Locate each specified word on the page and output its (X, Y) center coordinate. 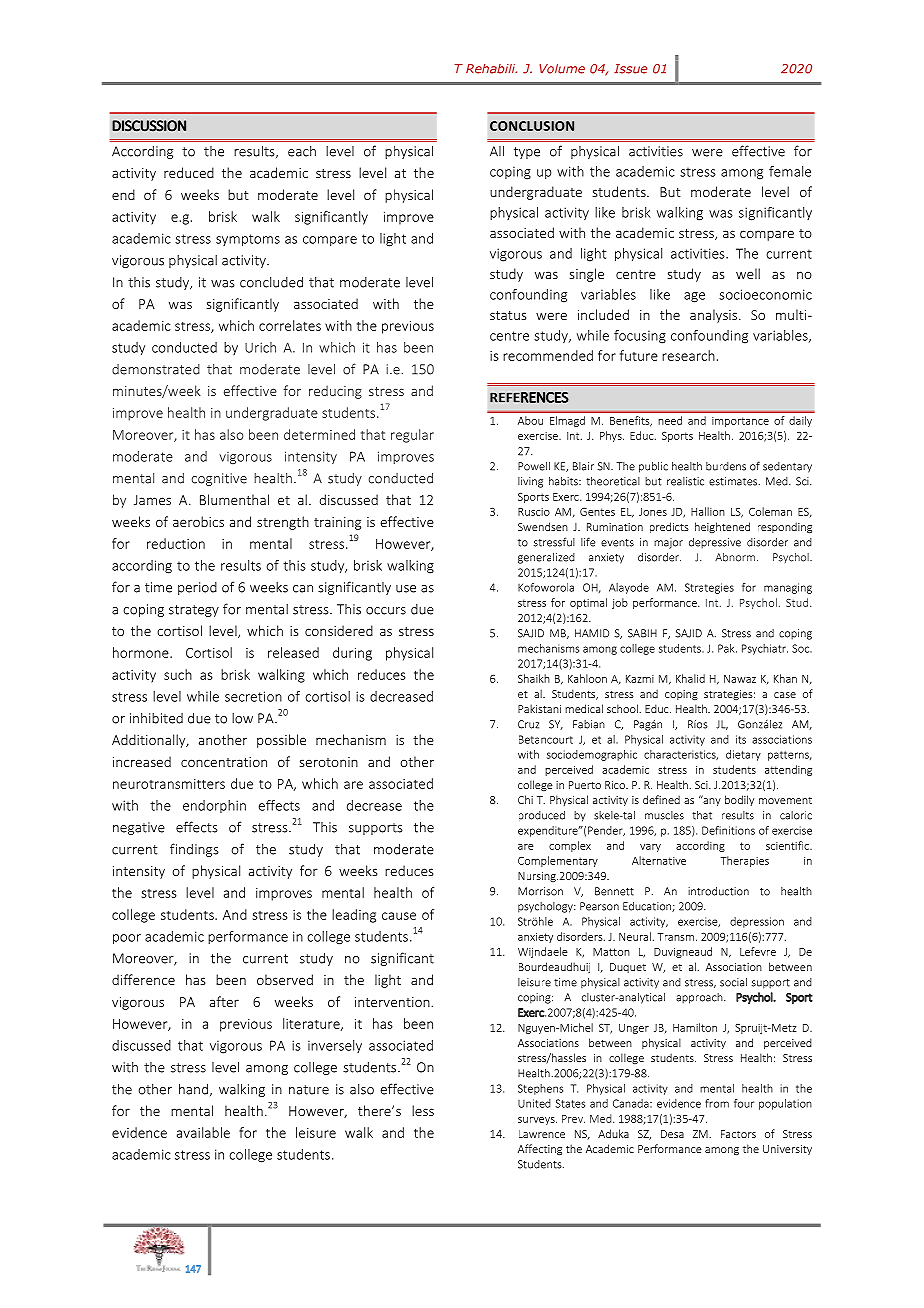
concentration (224, 762)
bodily (739, 800)
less (423, 1110)
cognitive (219, 479)
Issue (630, 69)
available (203, 1132)
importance (740, 422)
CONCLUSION (532, 126)
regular (412, 436)
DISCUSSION (149, 126)
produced (542, 816)
